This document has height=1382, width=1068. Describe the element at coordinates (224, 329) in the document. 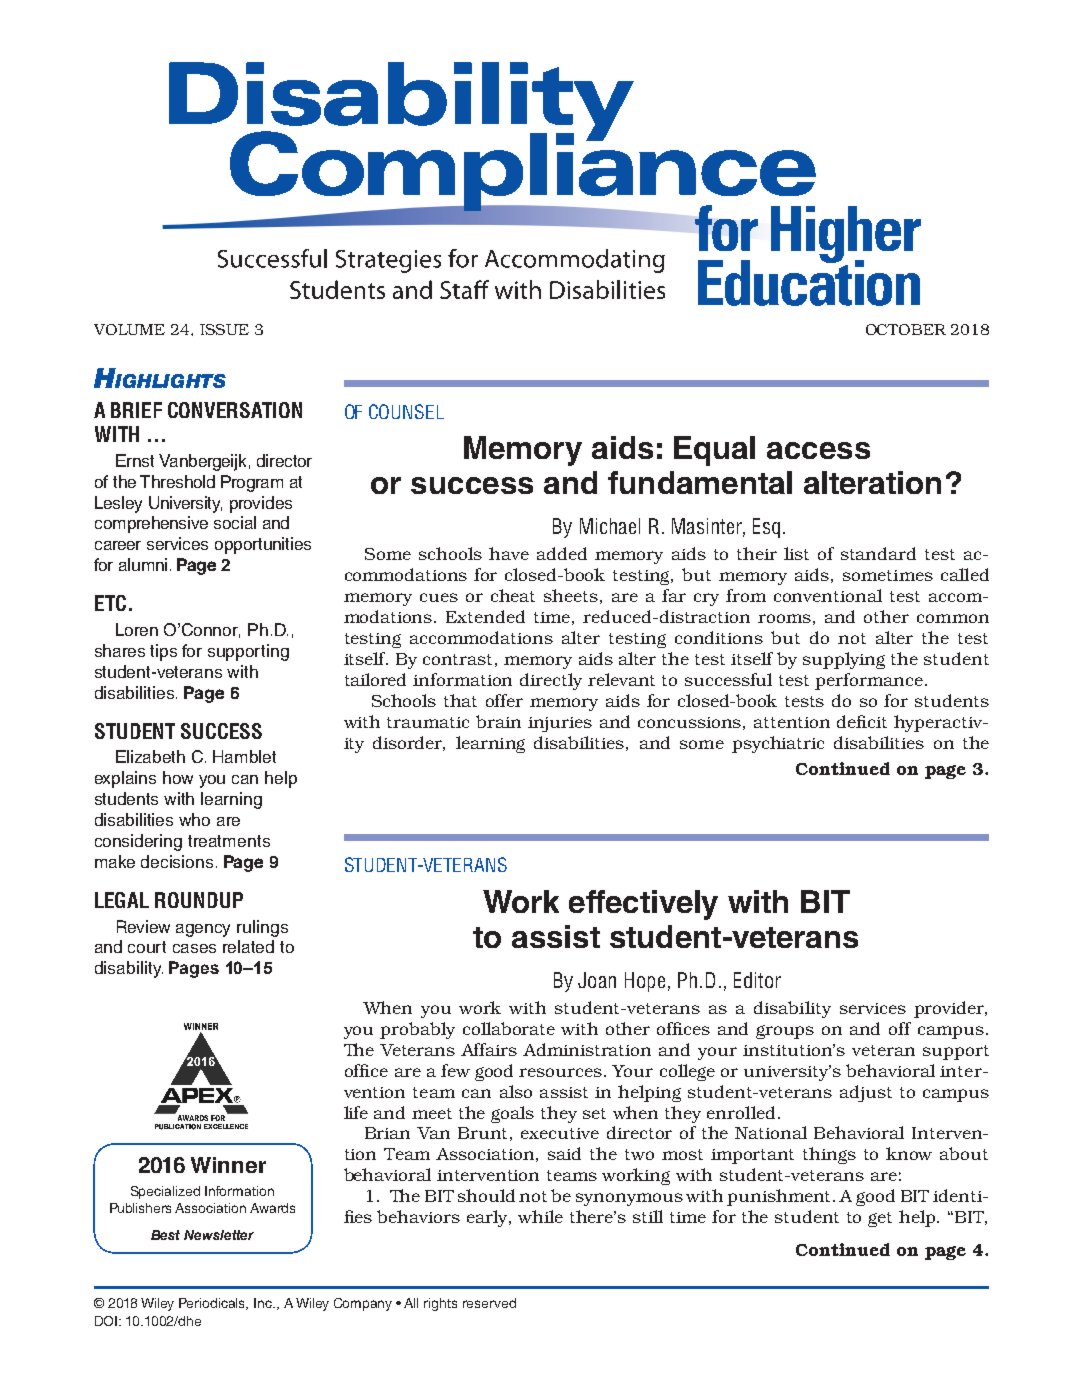

I see `ISSUE` at that location.
